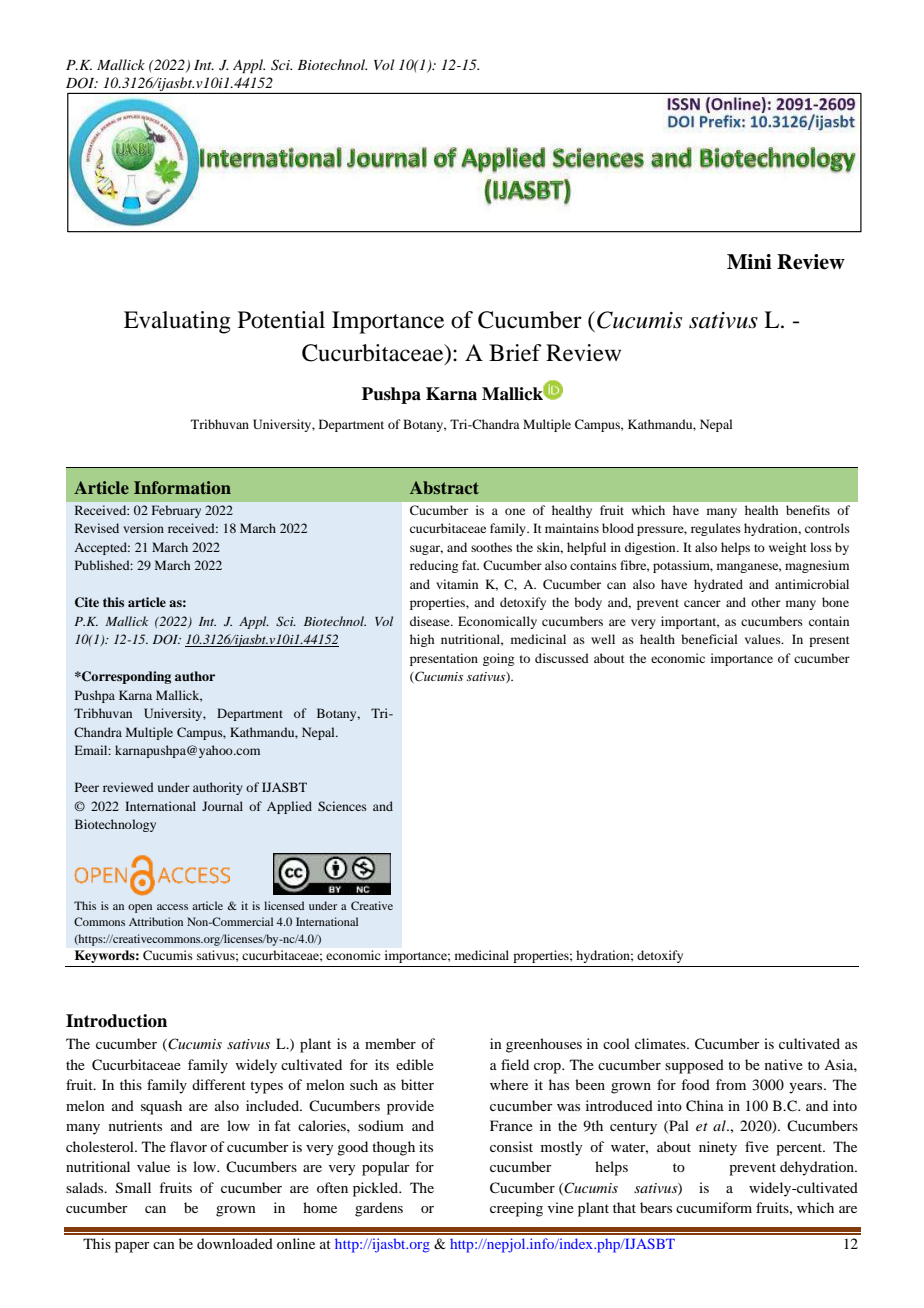 The width and height of the page is (924, 1308). What do you see at coordinates (709, 639) in the page?
I see `beneficial` at bounding box center [709, 639].
